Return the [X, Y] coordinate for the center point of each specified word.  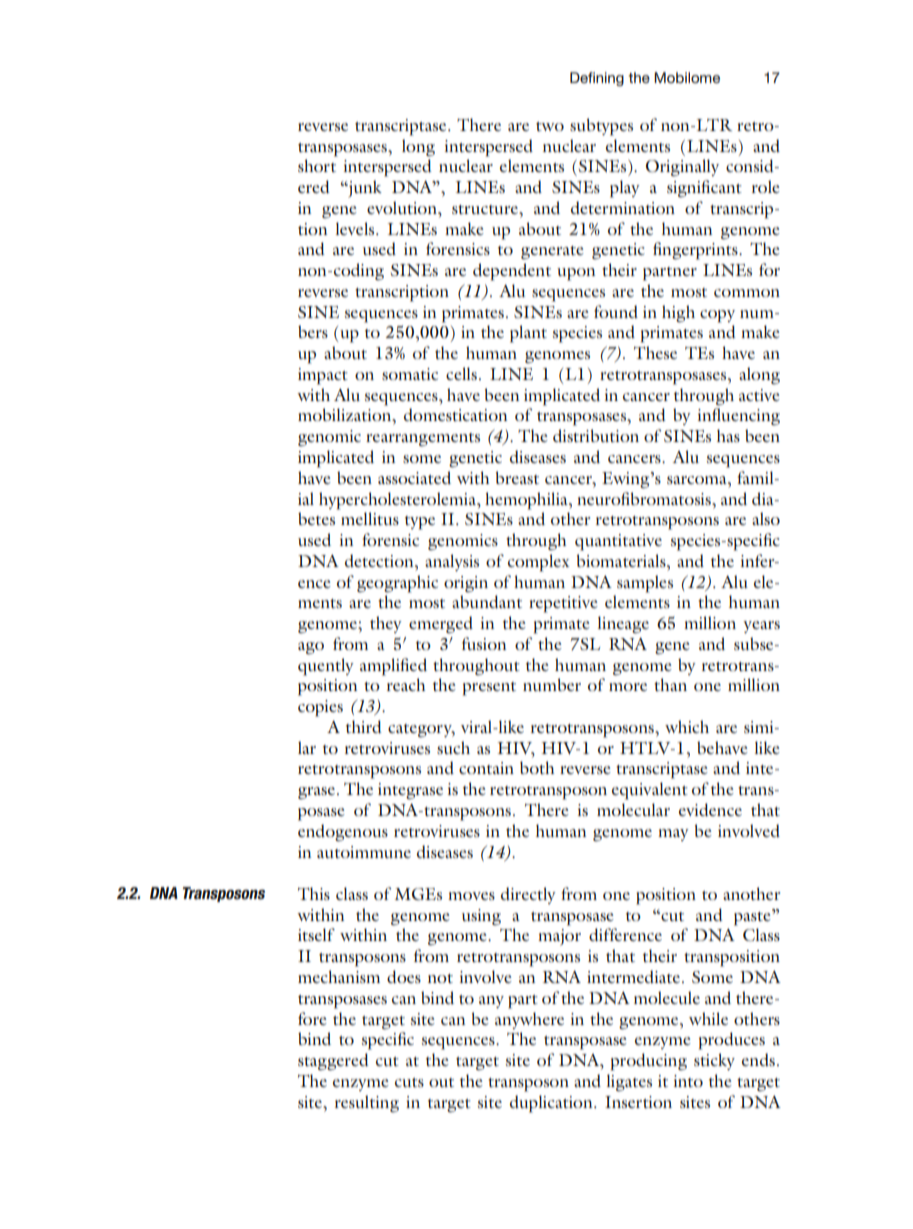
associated [414, 477]
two [550, 126]
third [364, 726]
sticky [714, 1061]
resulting [367, 1104]
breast [517, 477]
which [687, 726]
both [537, 767]
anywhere [529, 1020]
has [728, 435]
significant [704, 189]
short [317, 165]
